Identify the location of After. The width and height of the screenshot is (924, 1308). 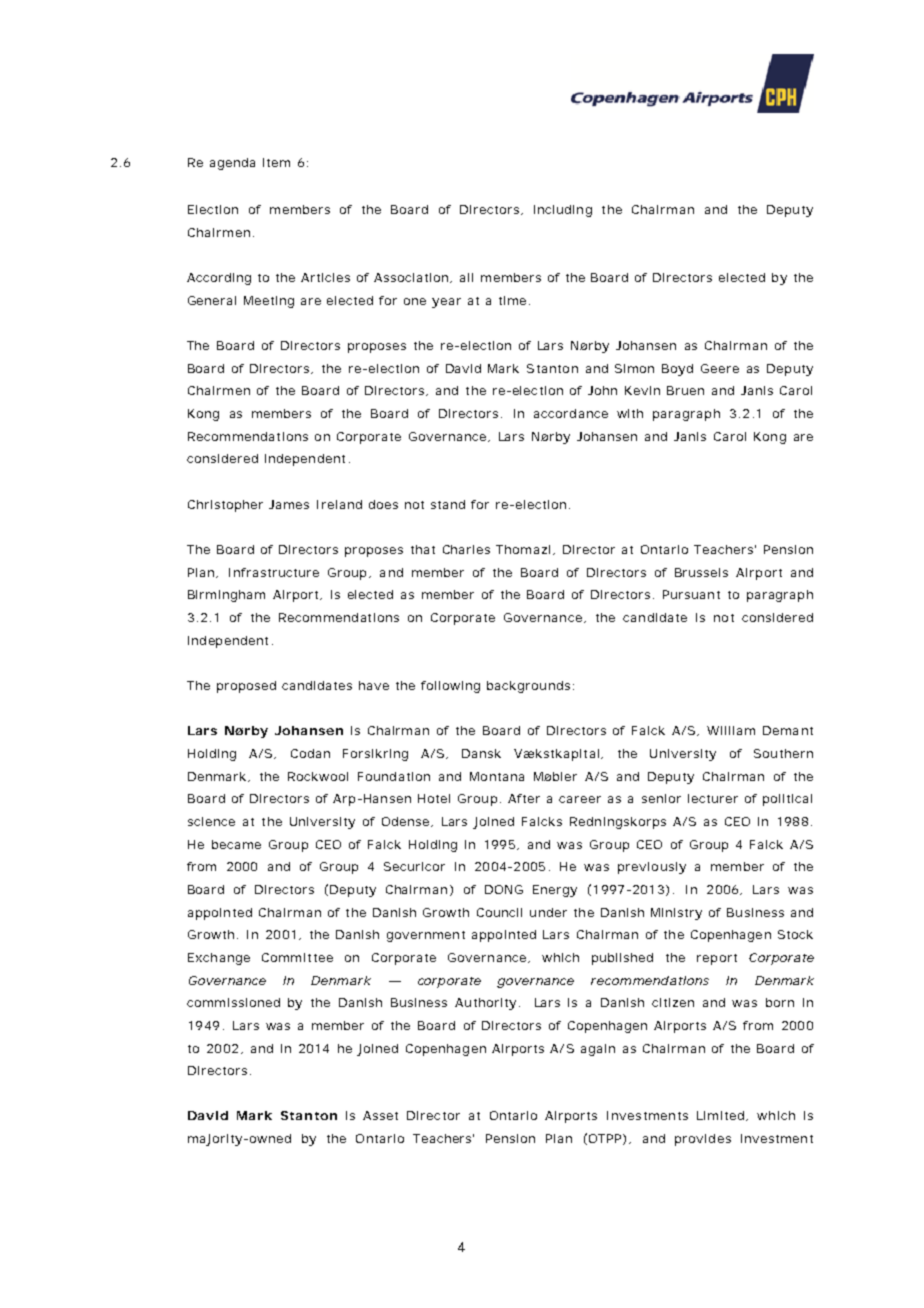
(524, 798).
